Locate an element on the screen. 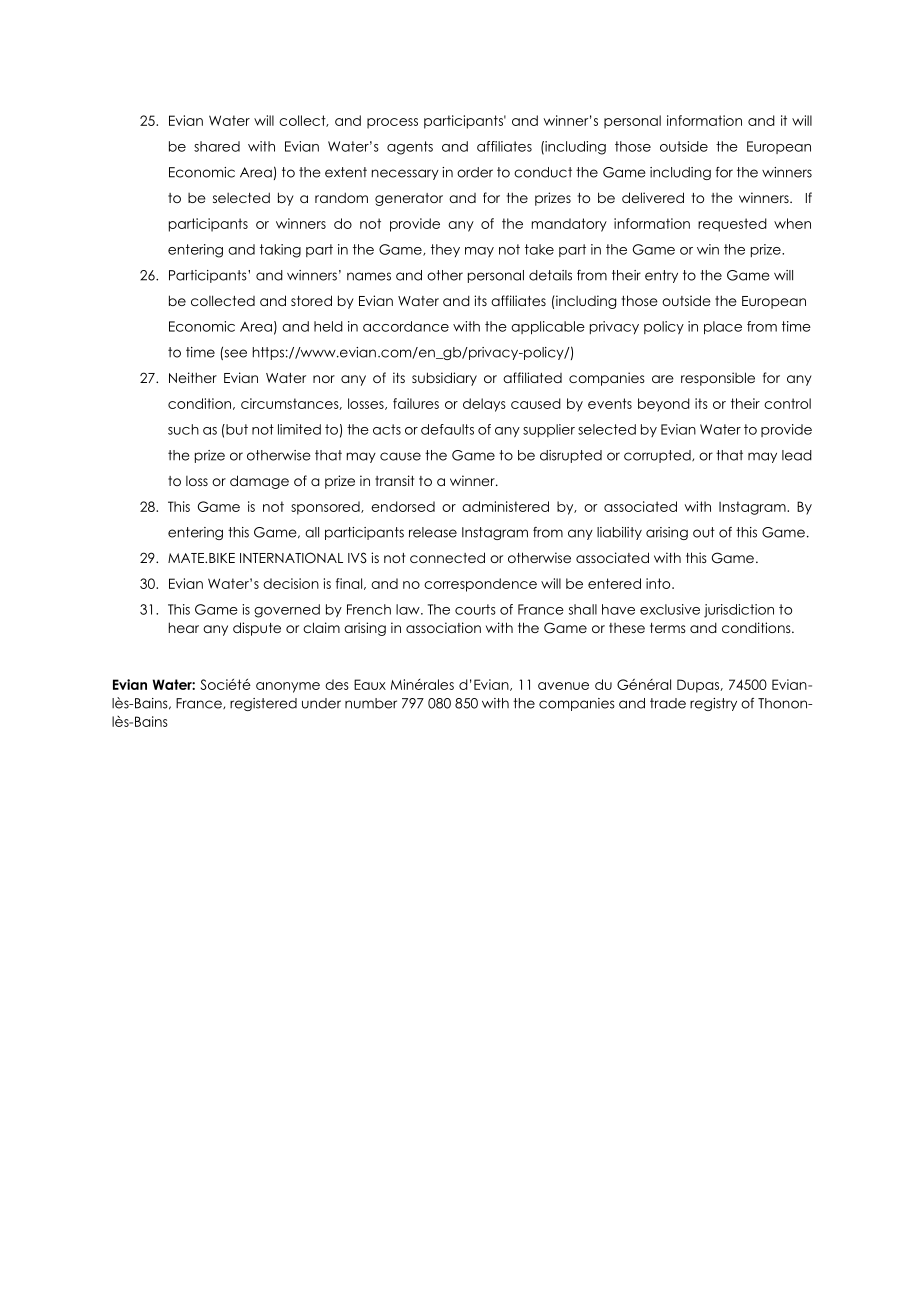  order is located at coordinates (475, 172).
